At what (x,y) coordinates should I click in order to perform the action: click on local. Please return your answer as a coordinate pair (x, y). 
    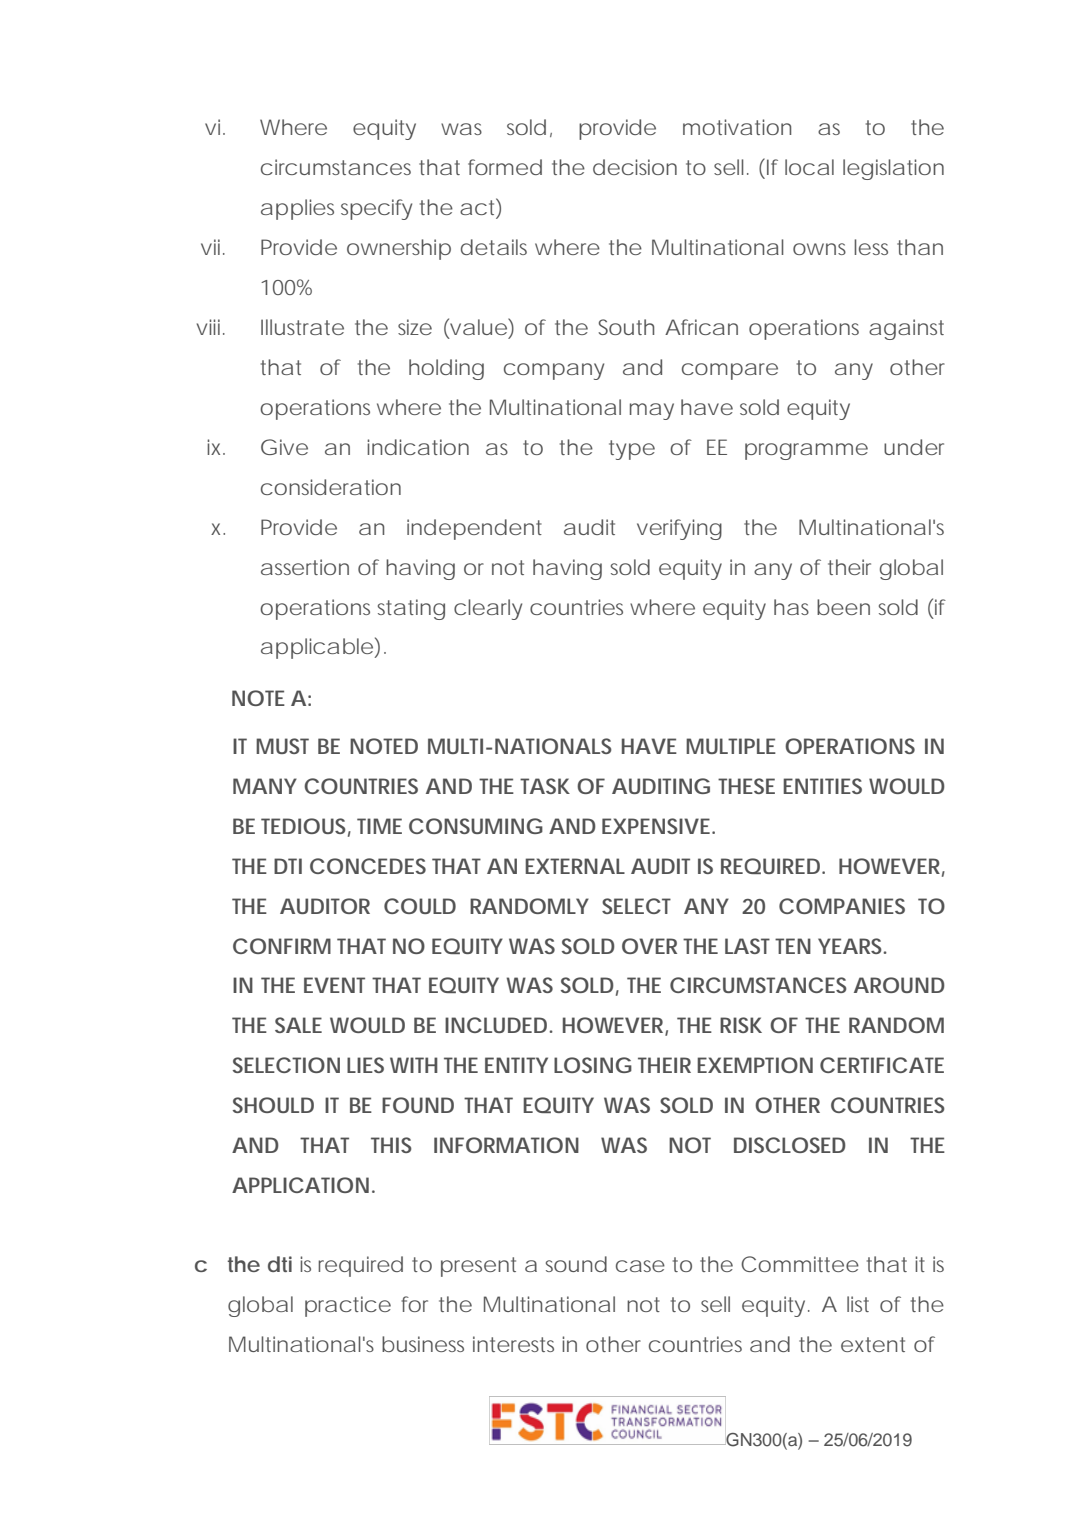
    Looking at the image, I should click on (809, 167).
